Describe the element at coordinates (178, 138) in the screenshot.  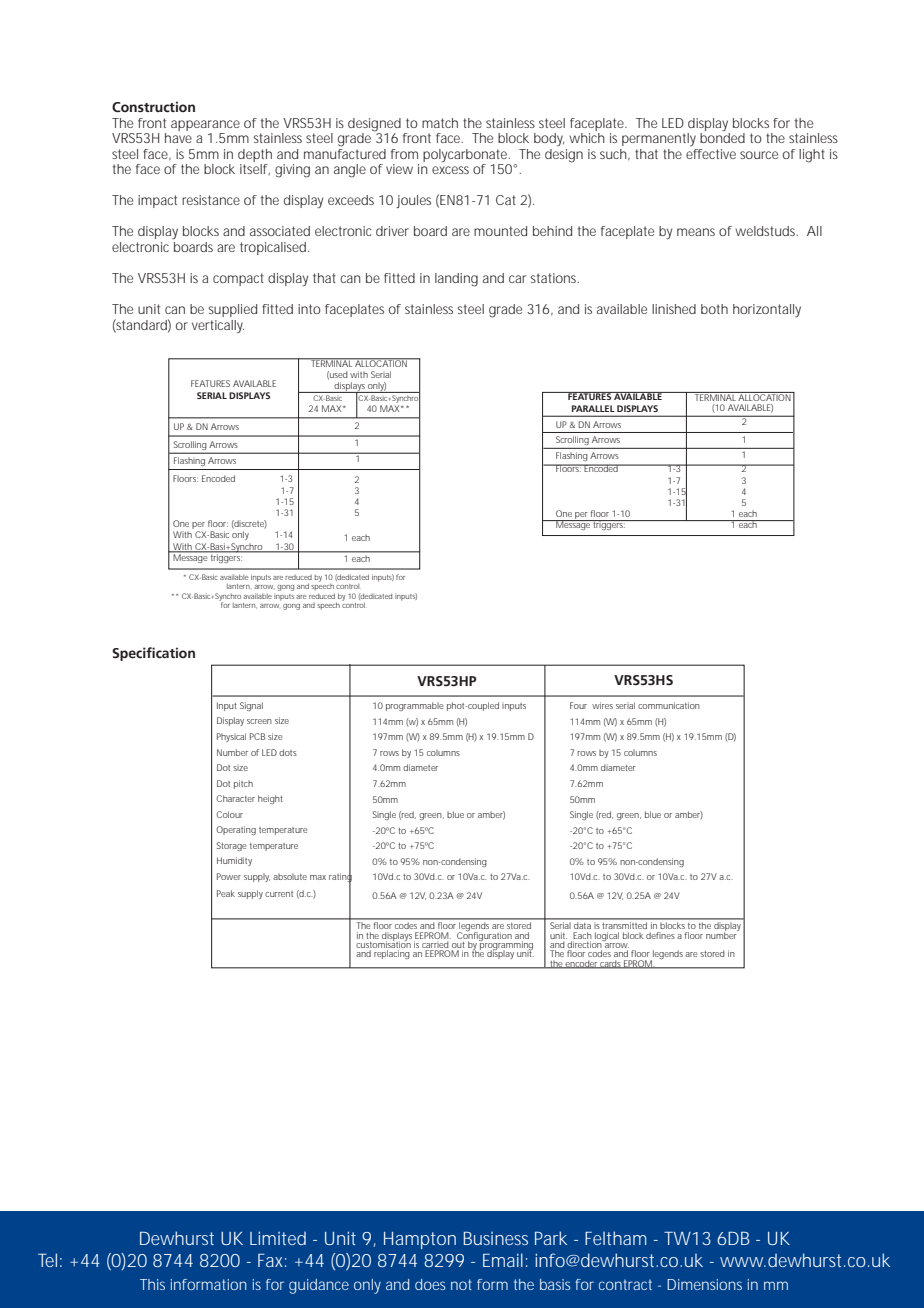
I see `have` at that location.
